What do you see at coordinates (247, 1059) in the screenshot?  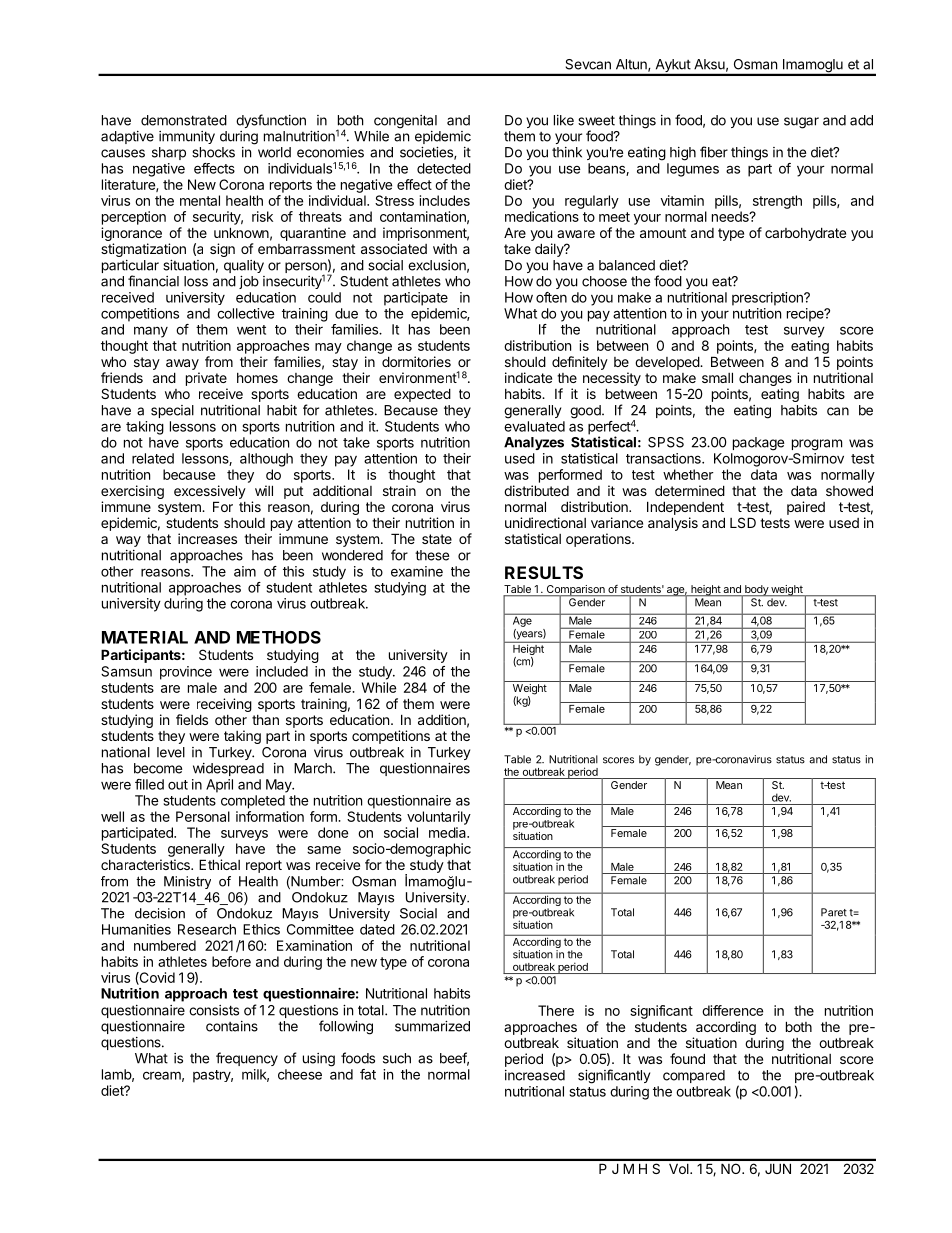 I see `frequency` at bounding box center [247, 1059].
